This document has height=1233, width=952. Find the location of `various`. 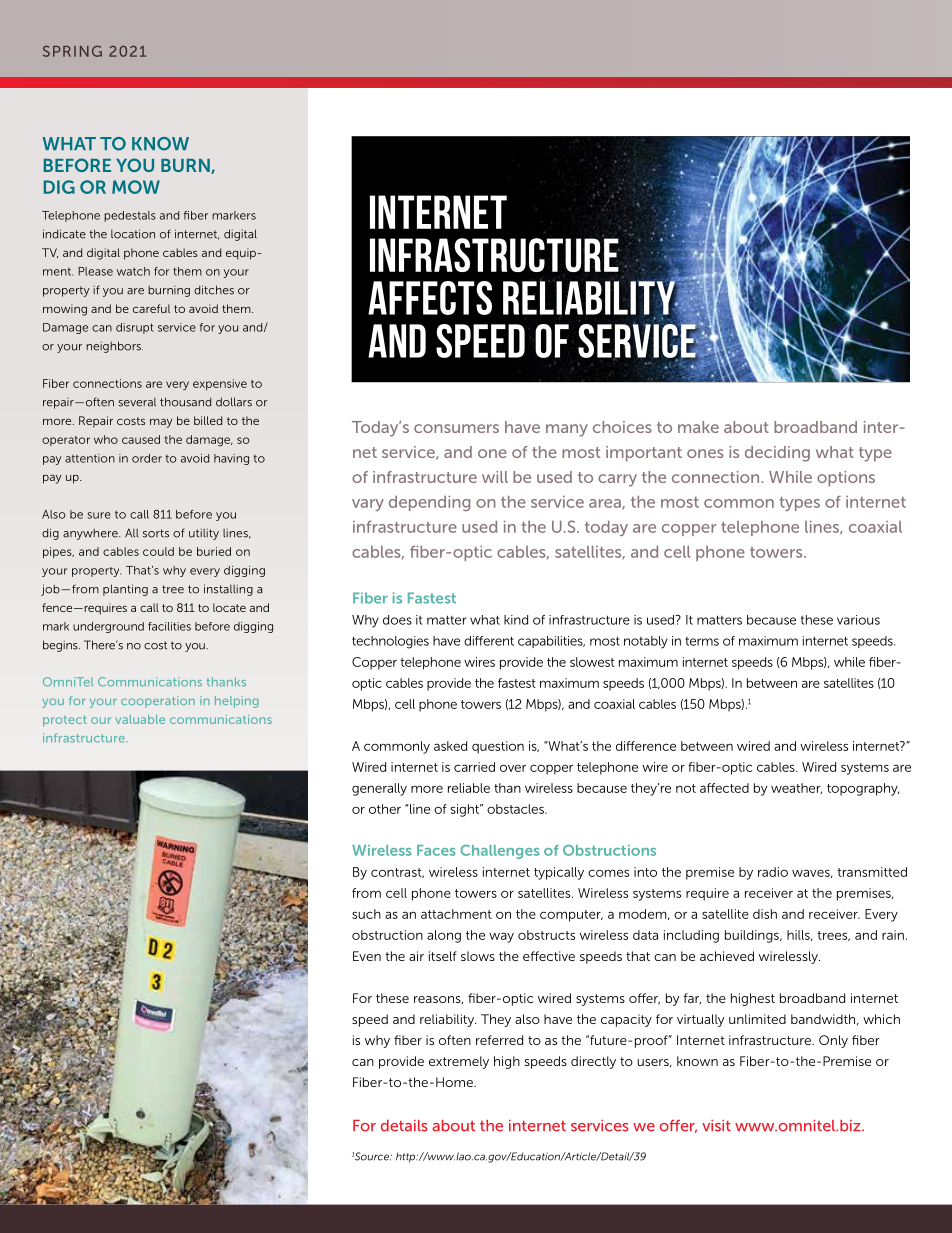

various is located at coordinates (858, 620).
